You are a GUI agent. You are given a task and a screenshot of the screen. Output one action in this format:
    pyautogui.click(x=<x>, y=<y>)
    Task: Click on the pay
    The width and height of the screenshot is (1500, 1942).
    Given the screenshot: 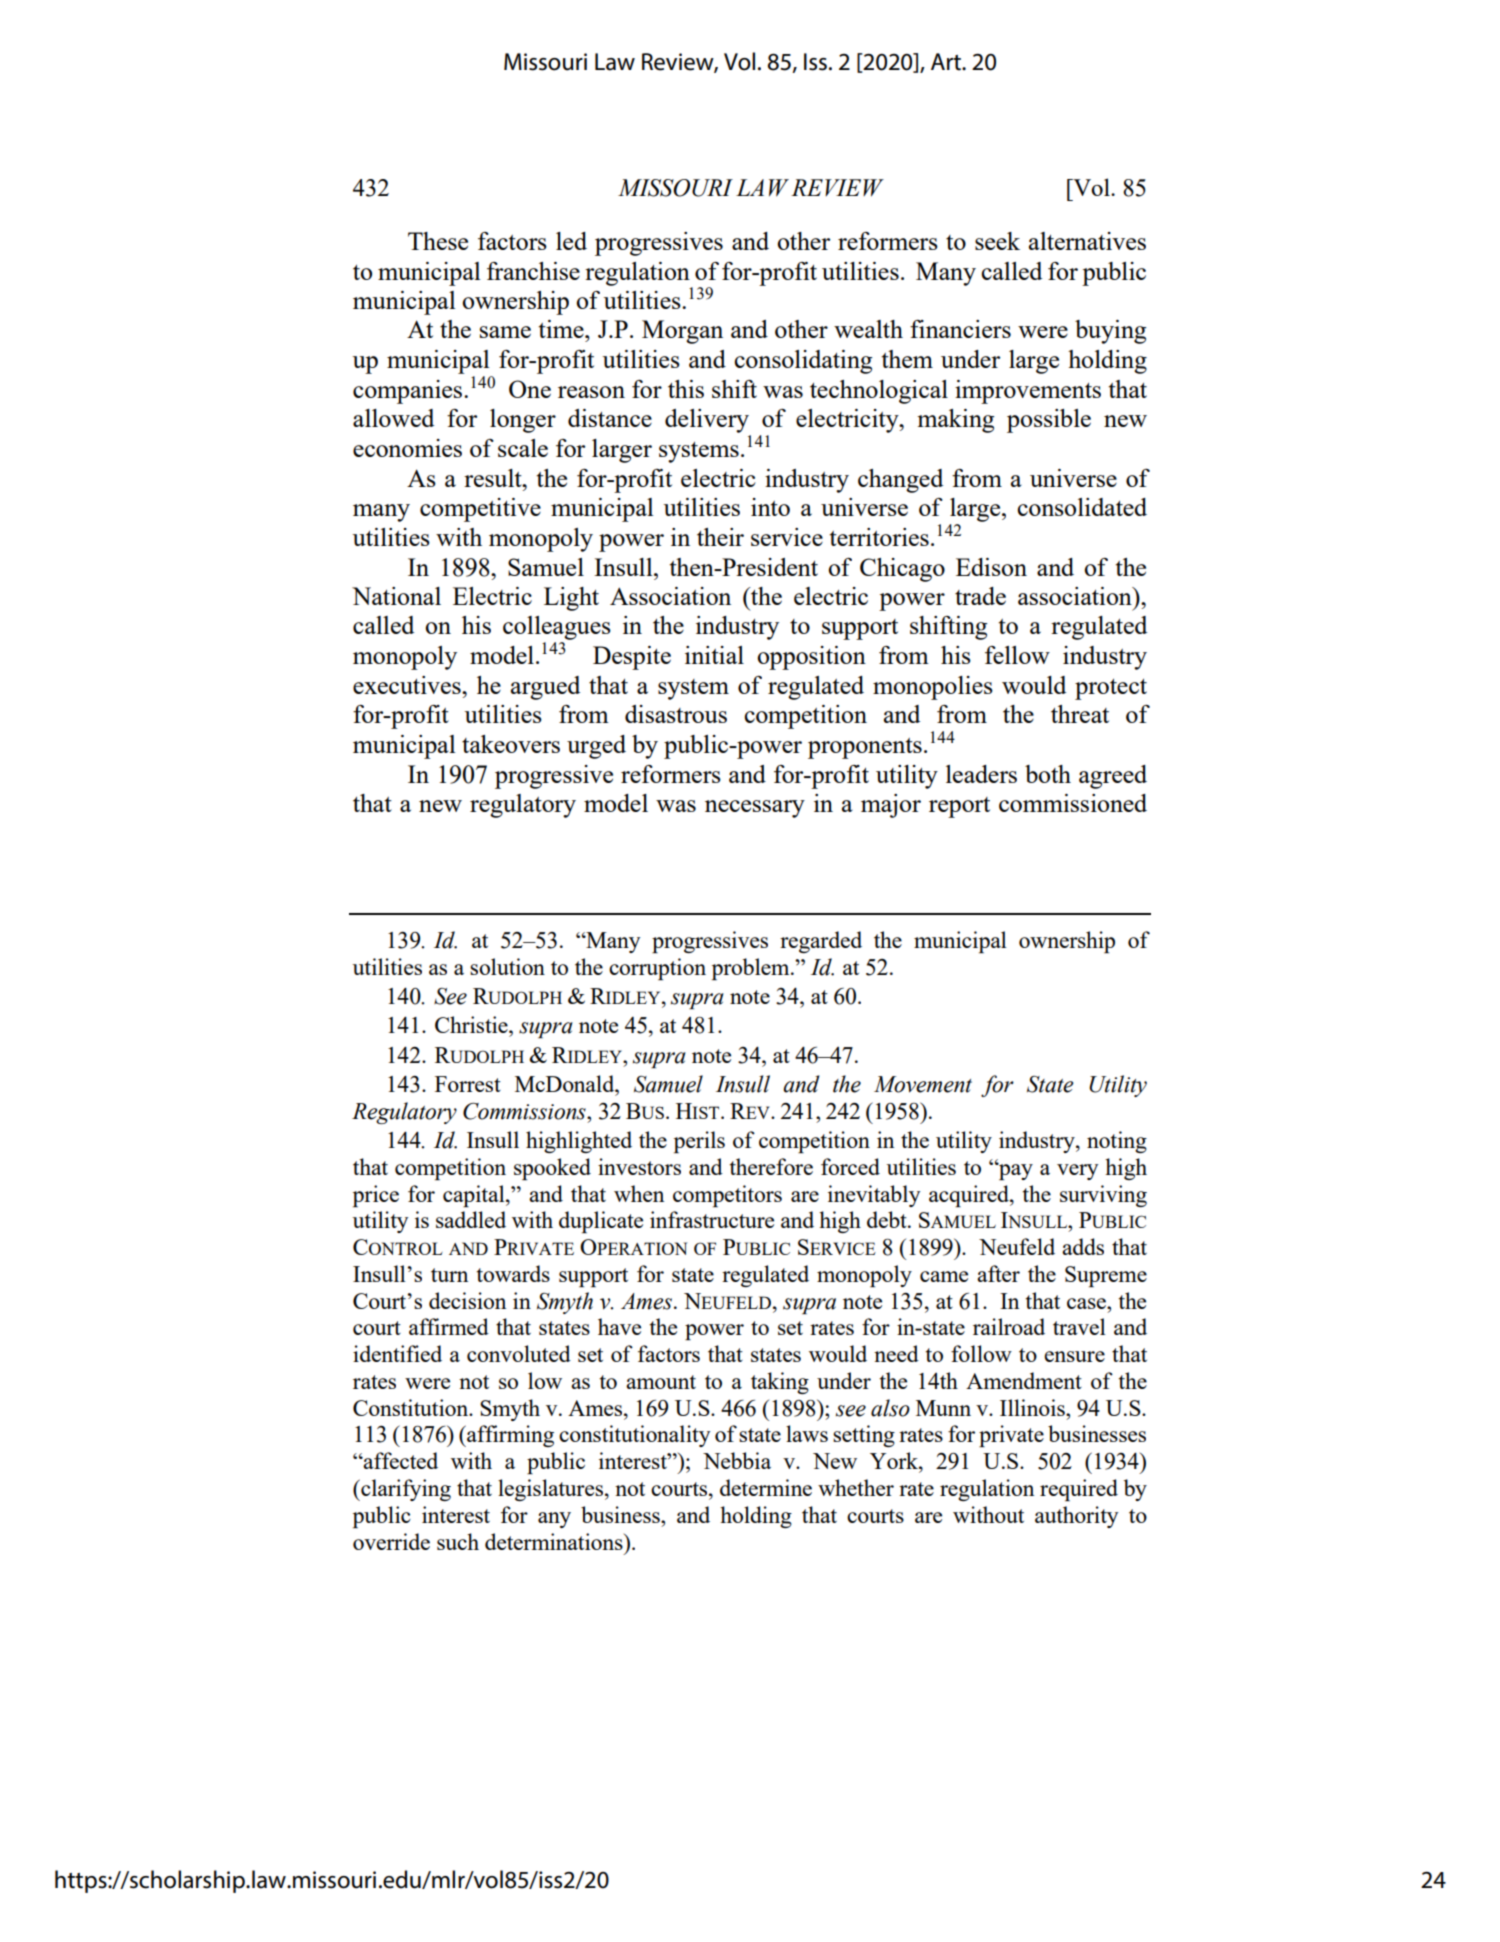 What is the action you would take?
    pyautogui.click(x=1015, y=1171)
